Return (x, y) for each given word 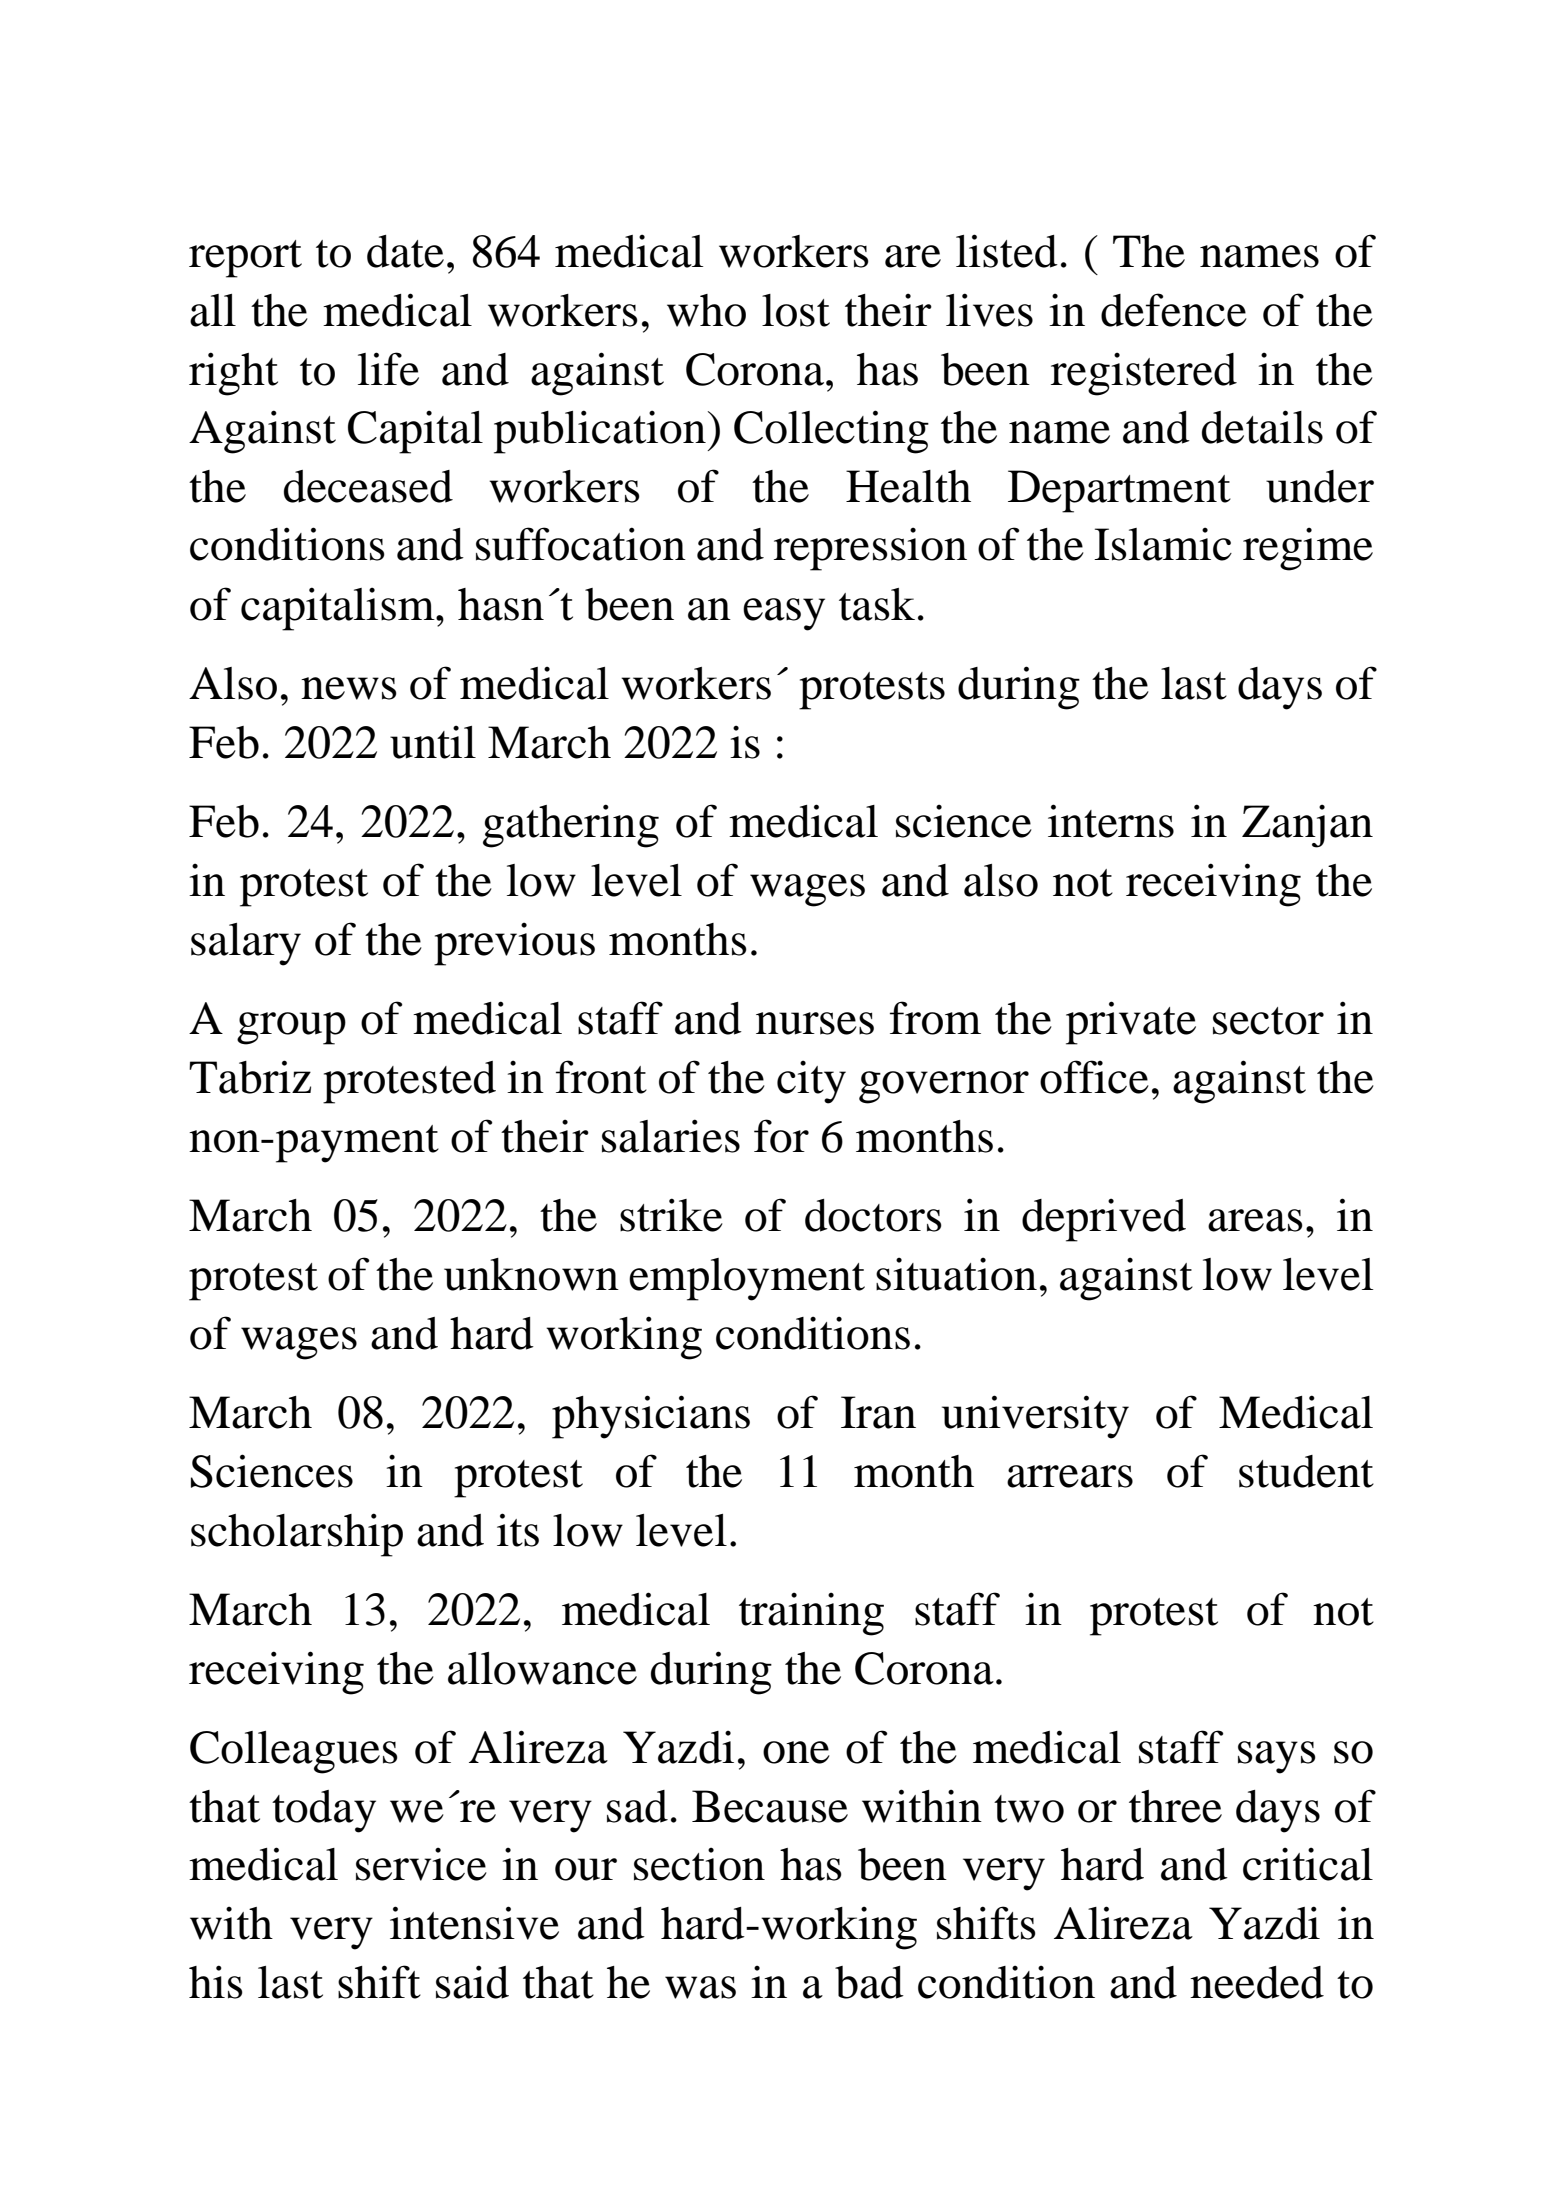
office (1094, 1077)
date (405, 251)
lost (796, 310)
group (291, 1028)
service (421, 1864)
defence (1174, 310)
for (781, 1136)
